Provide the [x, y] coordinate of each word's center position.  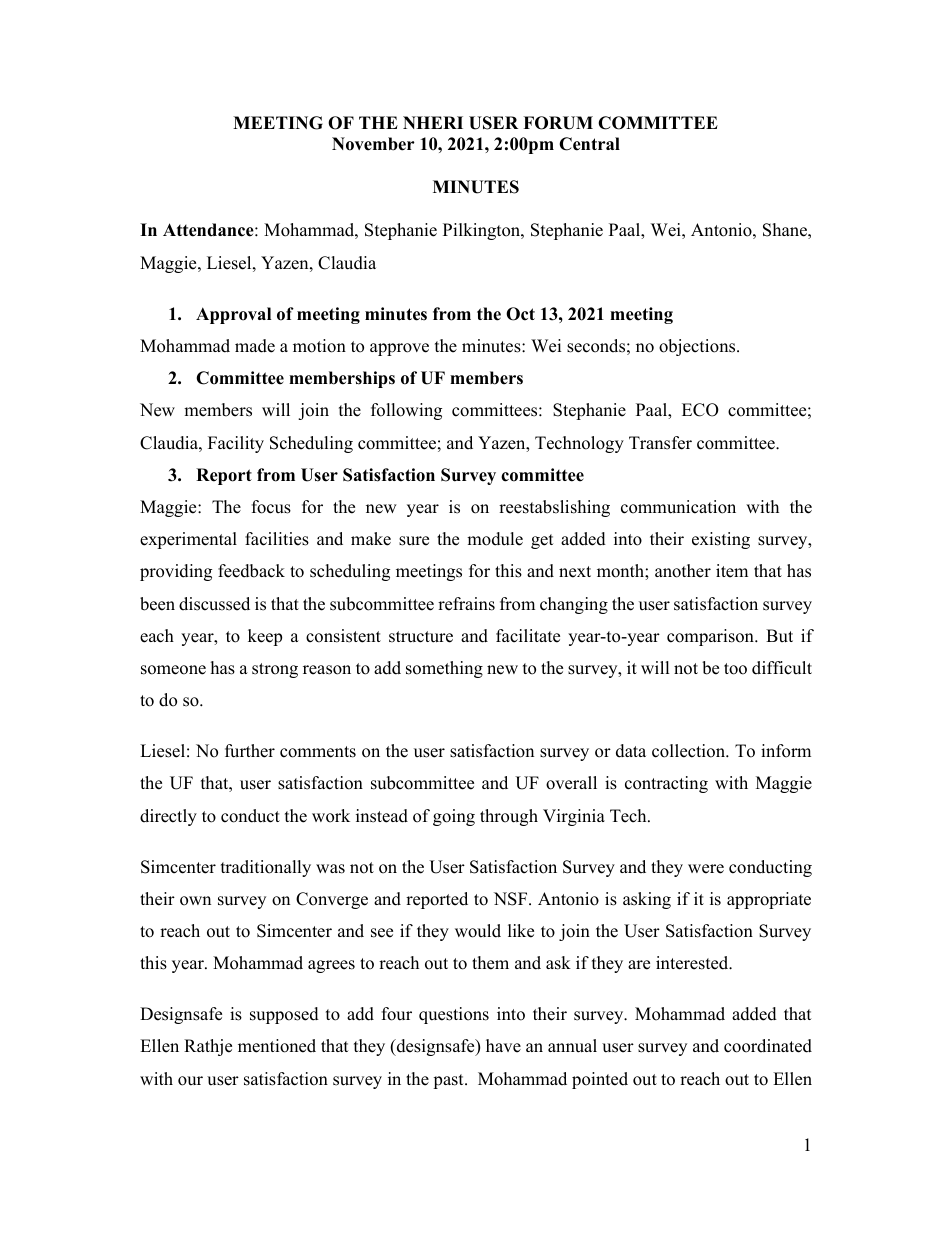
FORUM [558, 123]
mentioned [277, 1046]
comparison [711, 637]
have [503, 1046]
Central [589, 144]
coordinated [768, 1046]
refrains [466, 604]
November [373, 144]
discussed [214, 604]
